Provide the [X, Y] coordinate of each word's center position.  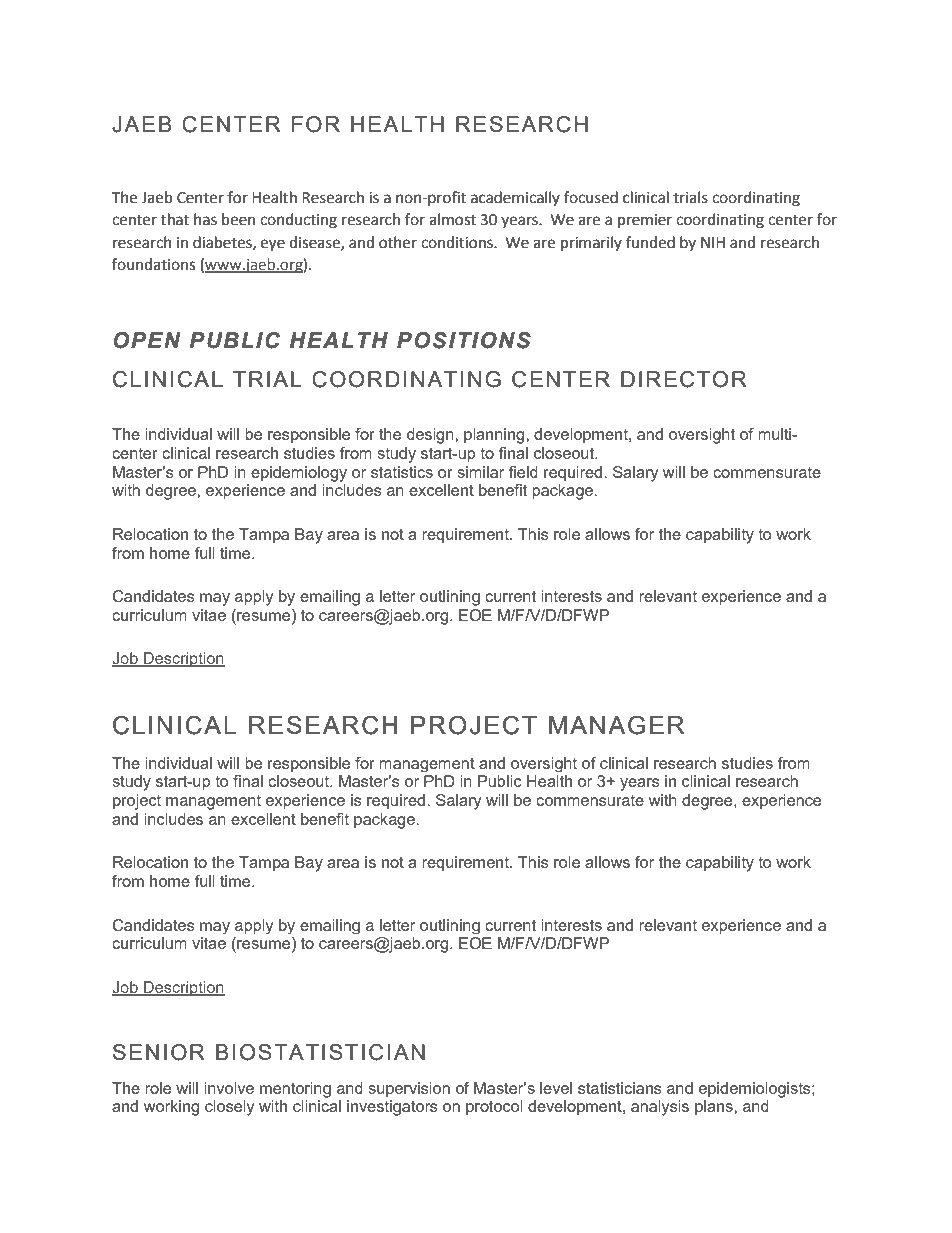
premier [645, 221]
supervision [409, 1090]
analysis [660, 1108]
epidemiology [299, 474]
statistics [402, 472]
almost [452, 219]
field [523, 472]
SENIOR [159, 1052]
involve [229, 1088]
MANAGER [616, 725]
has [205, 219]
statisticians [620, 1088]
